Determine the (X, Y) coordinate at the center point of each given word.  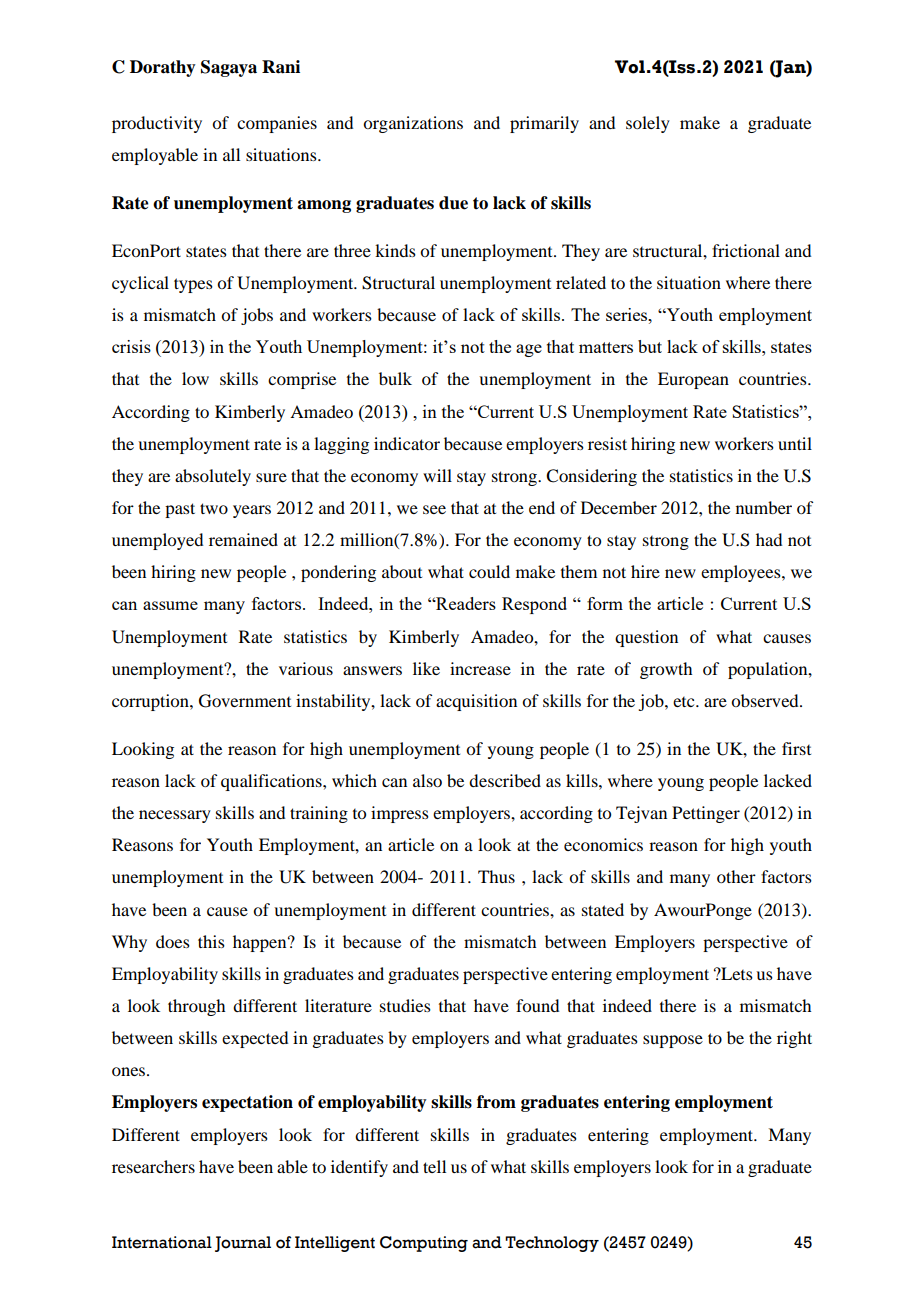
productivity (157, 124)
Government (245, 701)
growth (666, 670)
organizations (413, 124)
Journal (243, 1244)
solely (648, 124)
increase (480, 668)
